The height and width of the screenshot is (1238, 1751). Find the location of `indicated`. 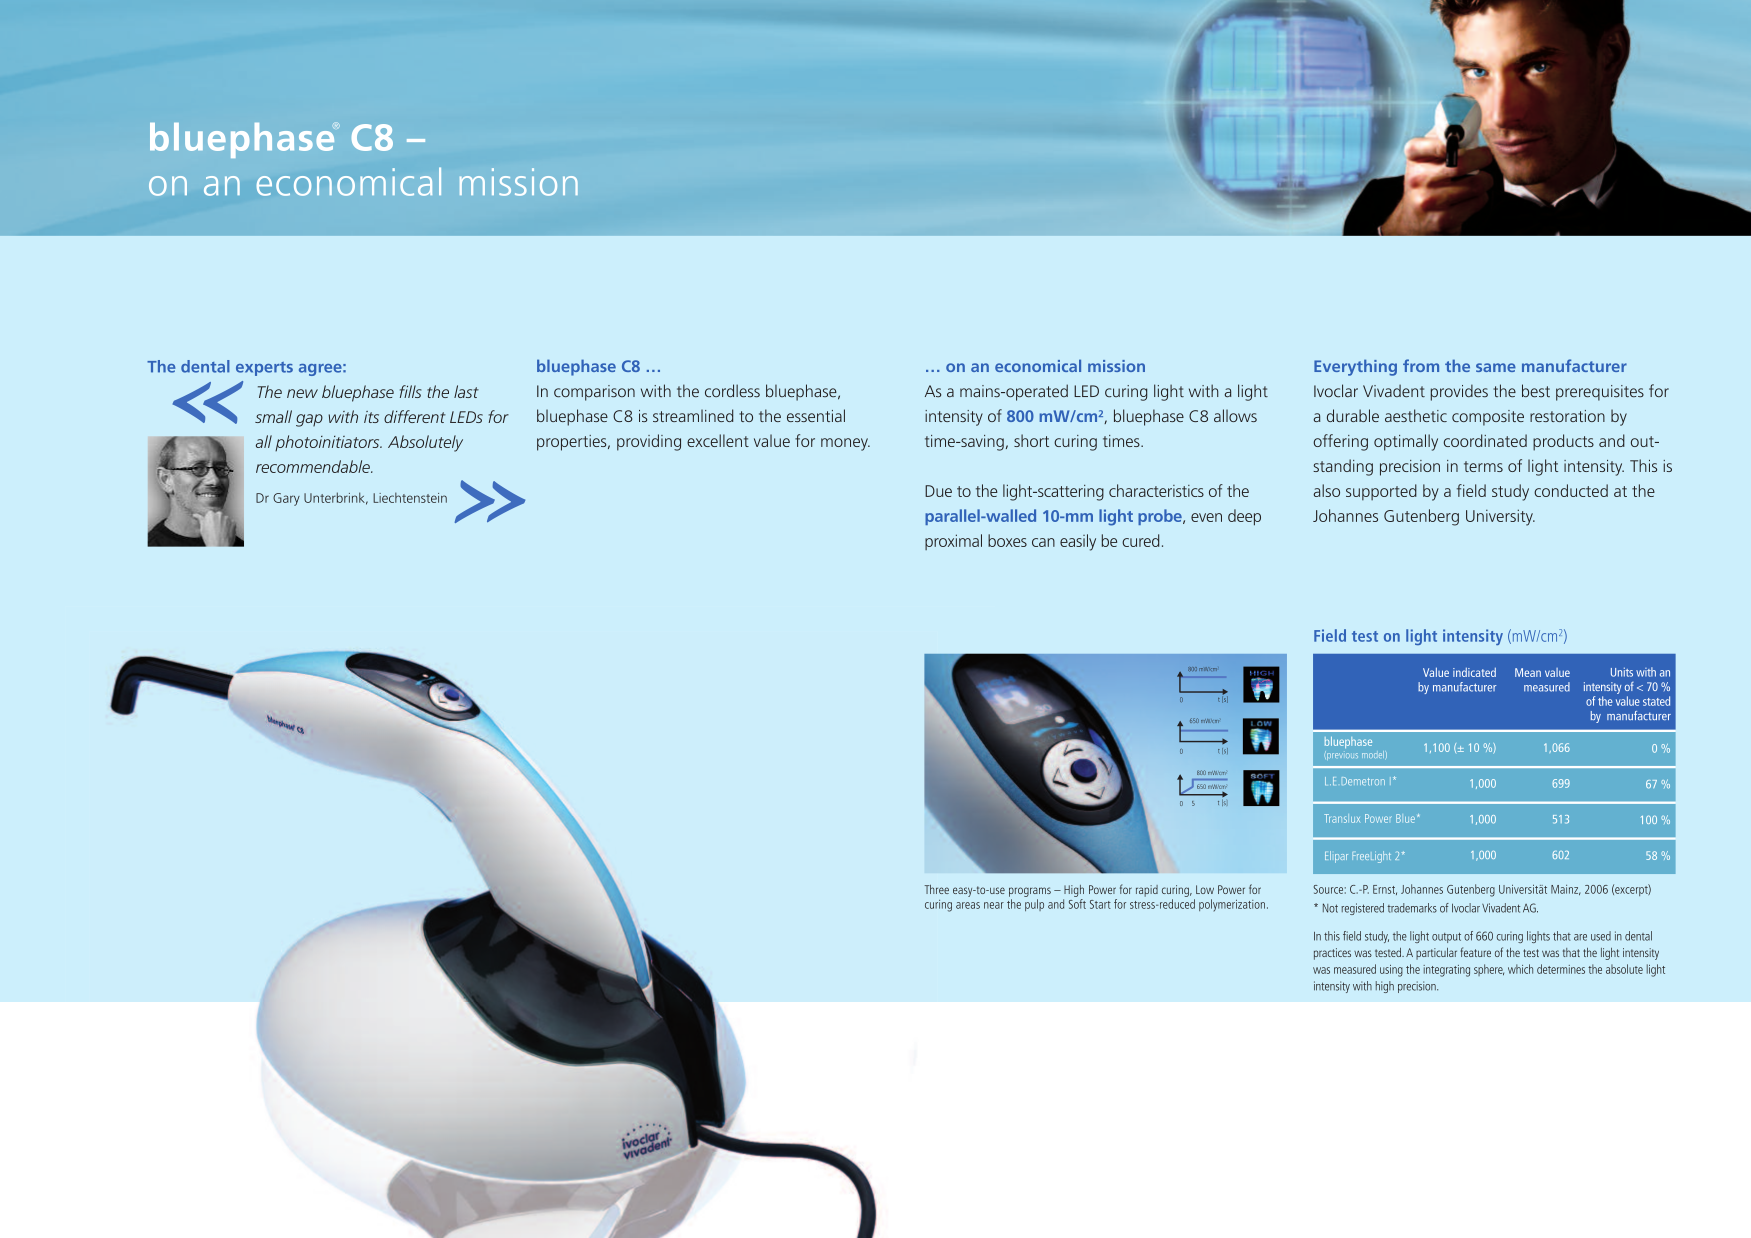

indicated is located at coordinates (1474, 672).
